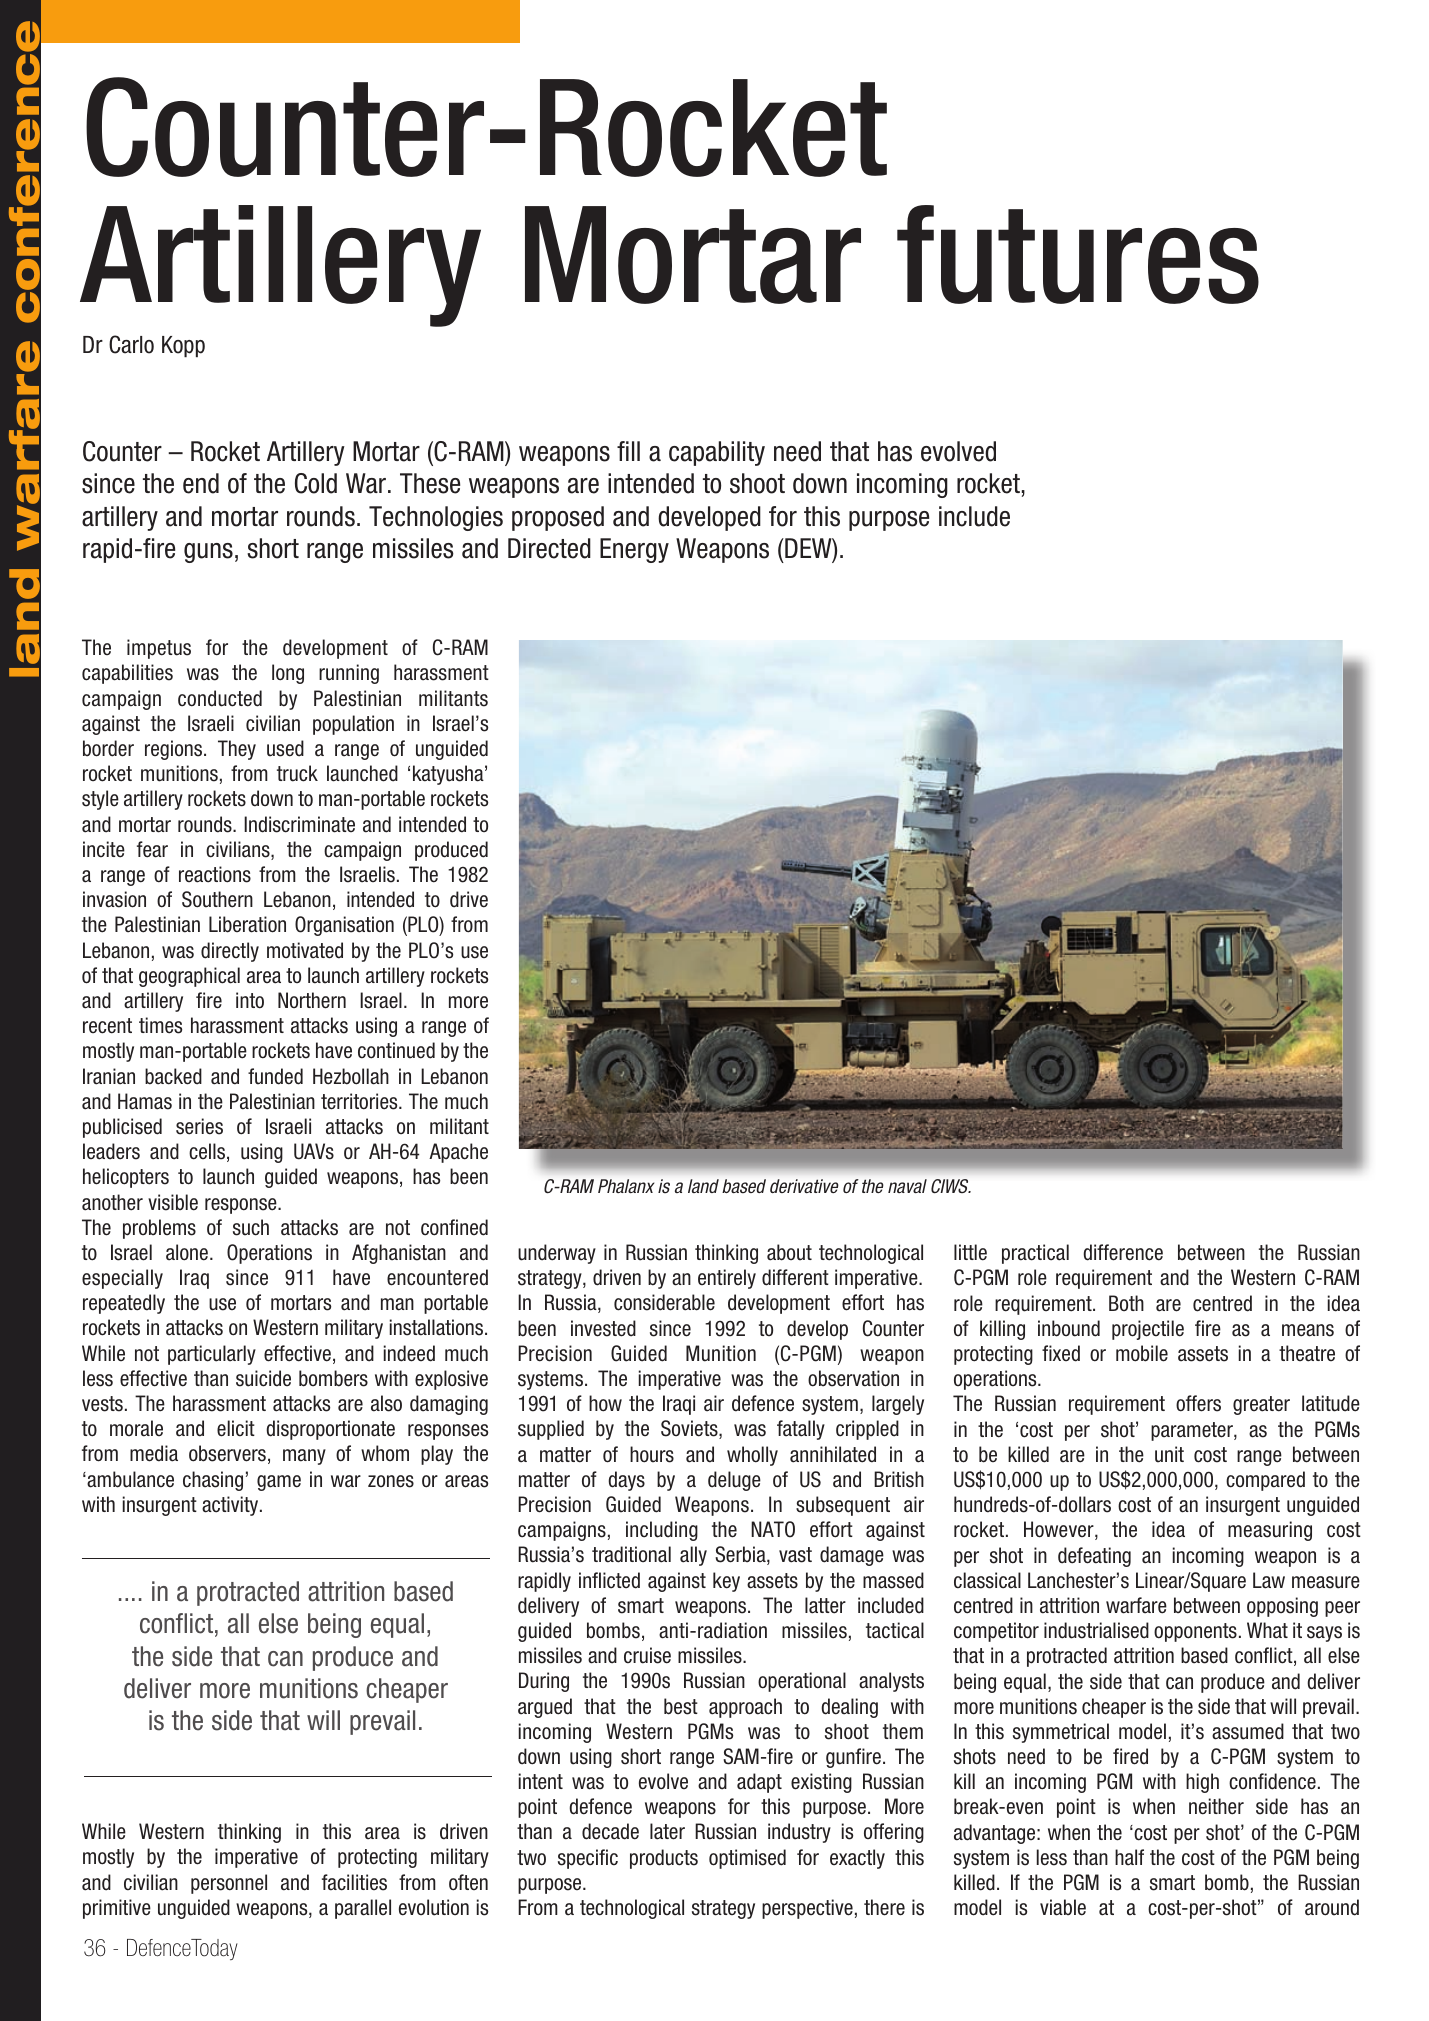 This document has width=1429, height=2021. What do you see at coordinates (275, 1076) in the document?
I see `funded` at bounding box center [275, 1076].
